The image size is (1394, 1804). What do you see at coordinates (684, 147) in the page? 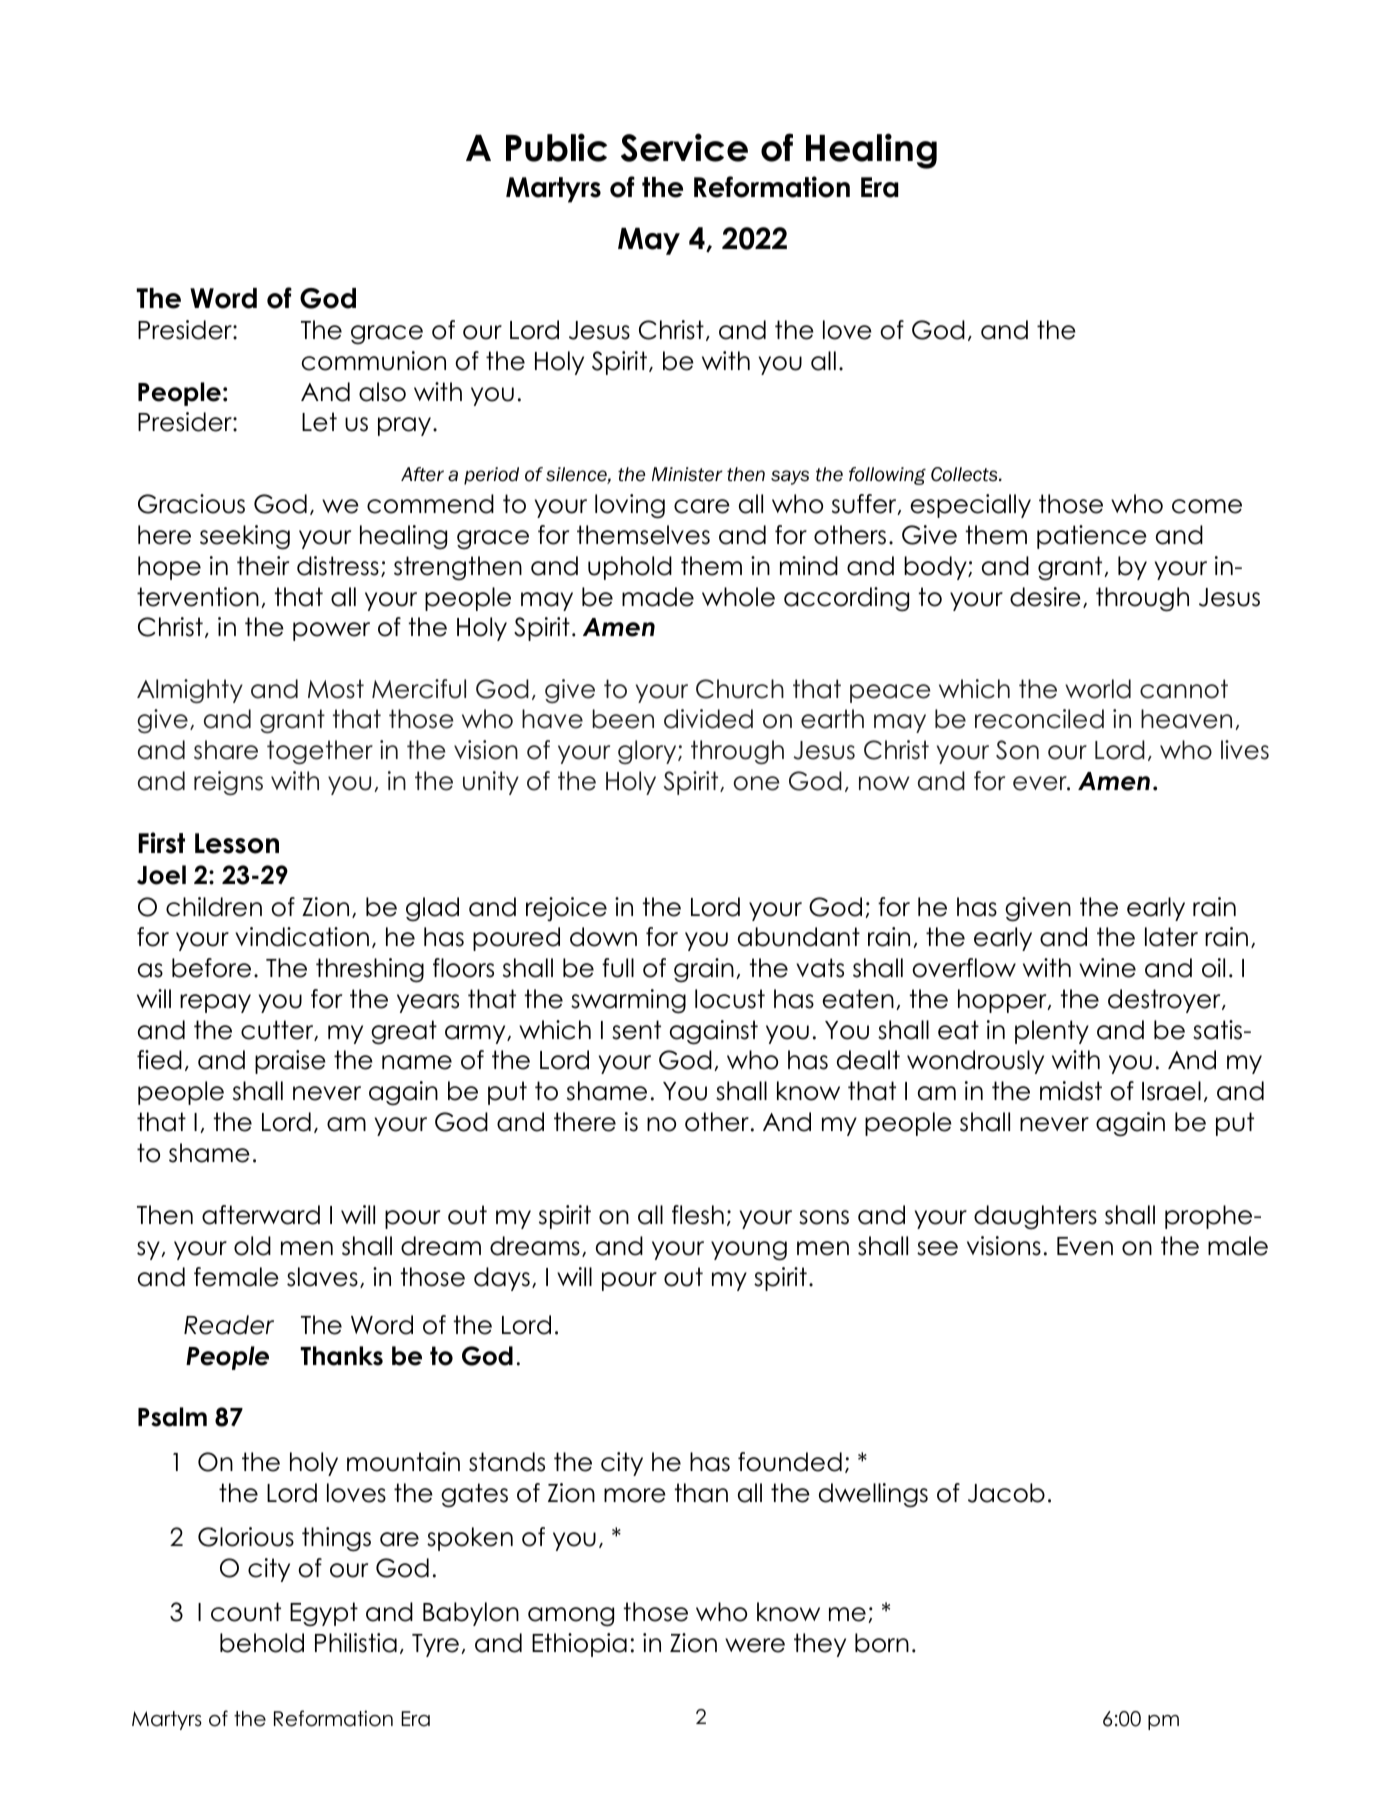
I see `Service` at bounding box center [684, 147].
